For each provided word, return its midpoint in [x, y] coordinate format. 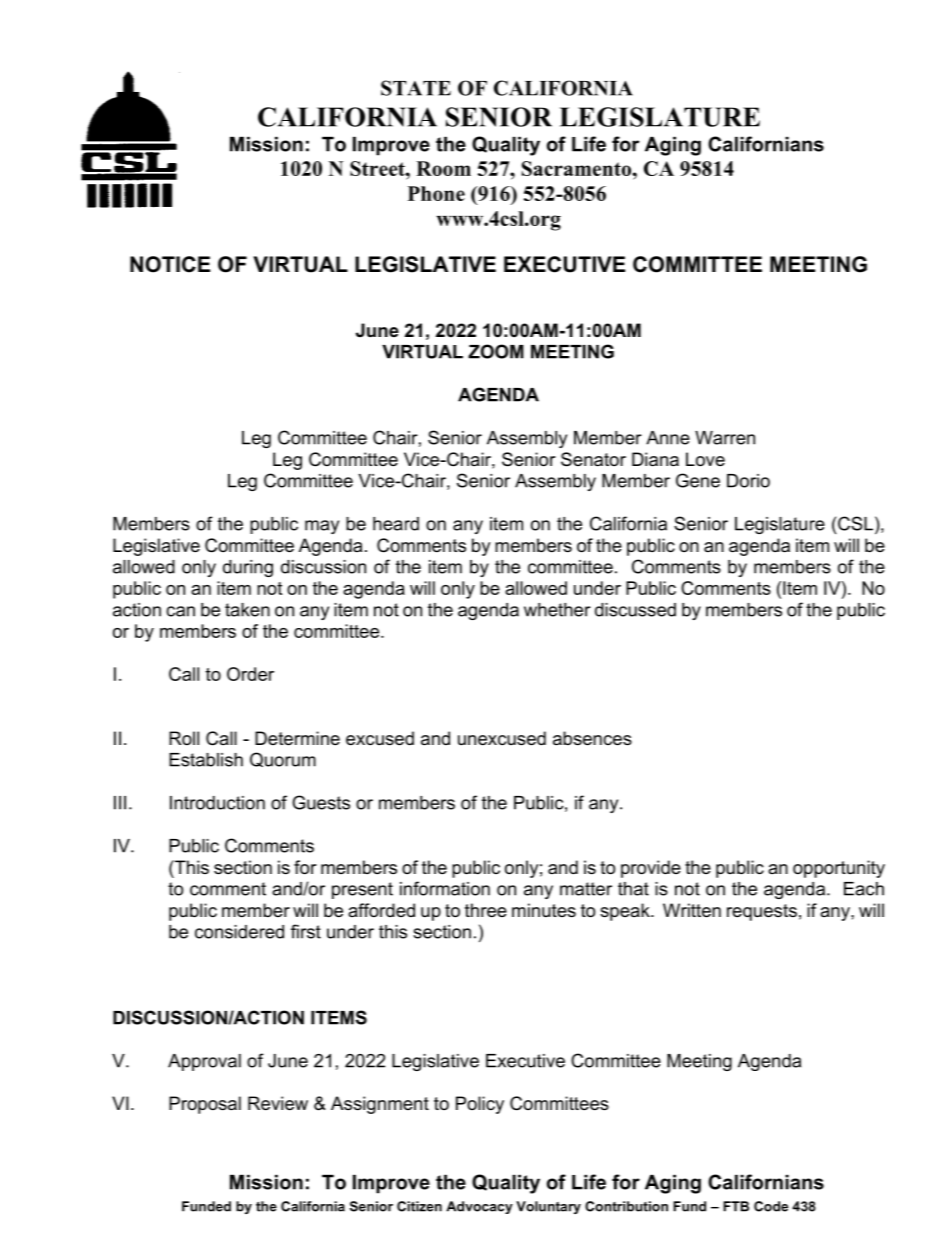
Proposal [205, 1105]
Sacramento [578, 168]
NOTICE [170, 264]
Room [443, 168]
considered [239, 932]
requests [762, 912]
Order [250, 674]
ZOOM [496, 351]
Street [378, 168]
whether [557, 610]
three [486, 910]
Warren [725, 438]
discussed [635, 610]
